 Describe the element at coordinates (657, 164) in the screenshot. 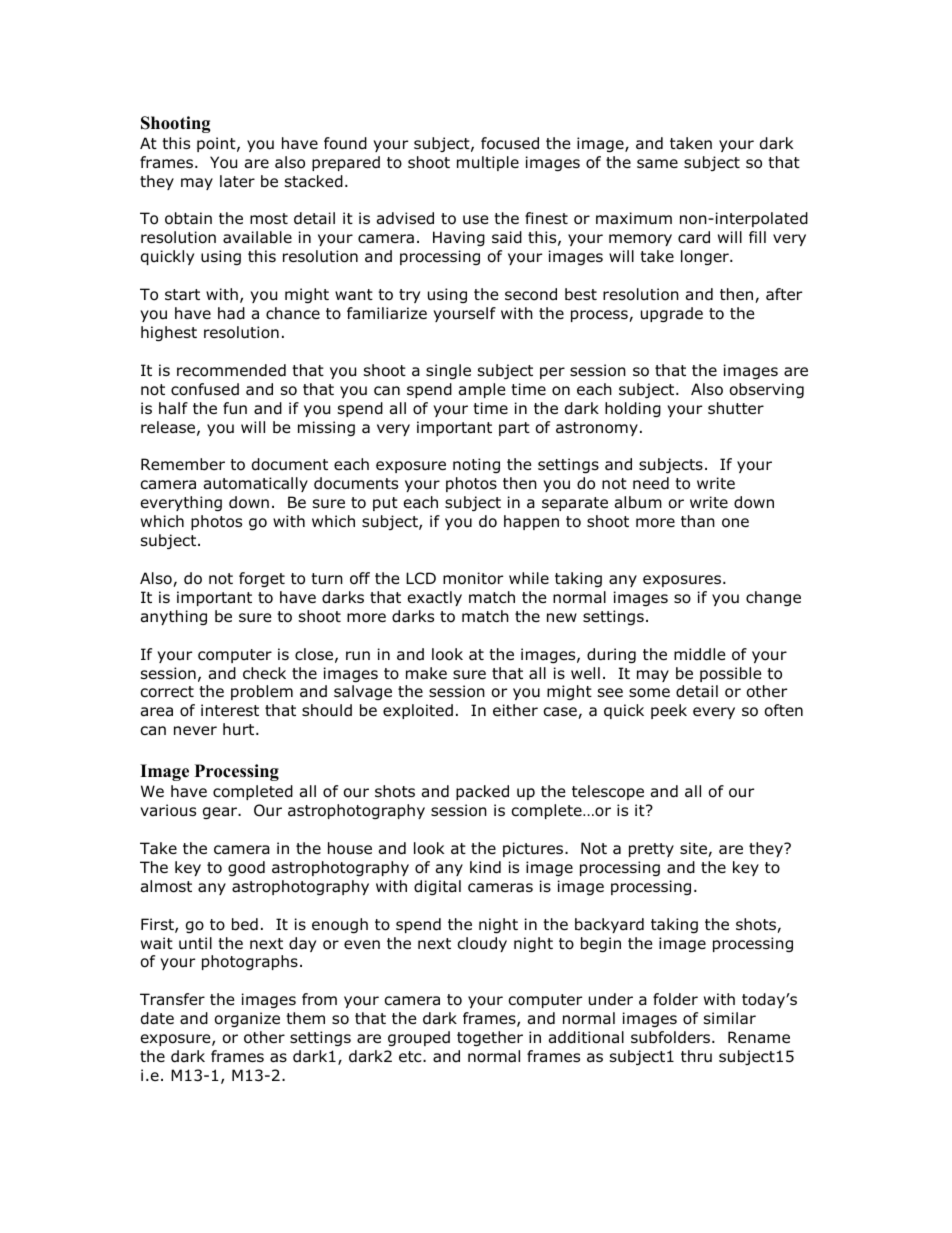

I see `same` at that location.
